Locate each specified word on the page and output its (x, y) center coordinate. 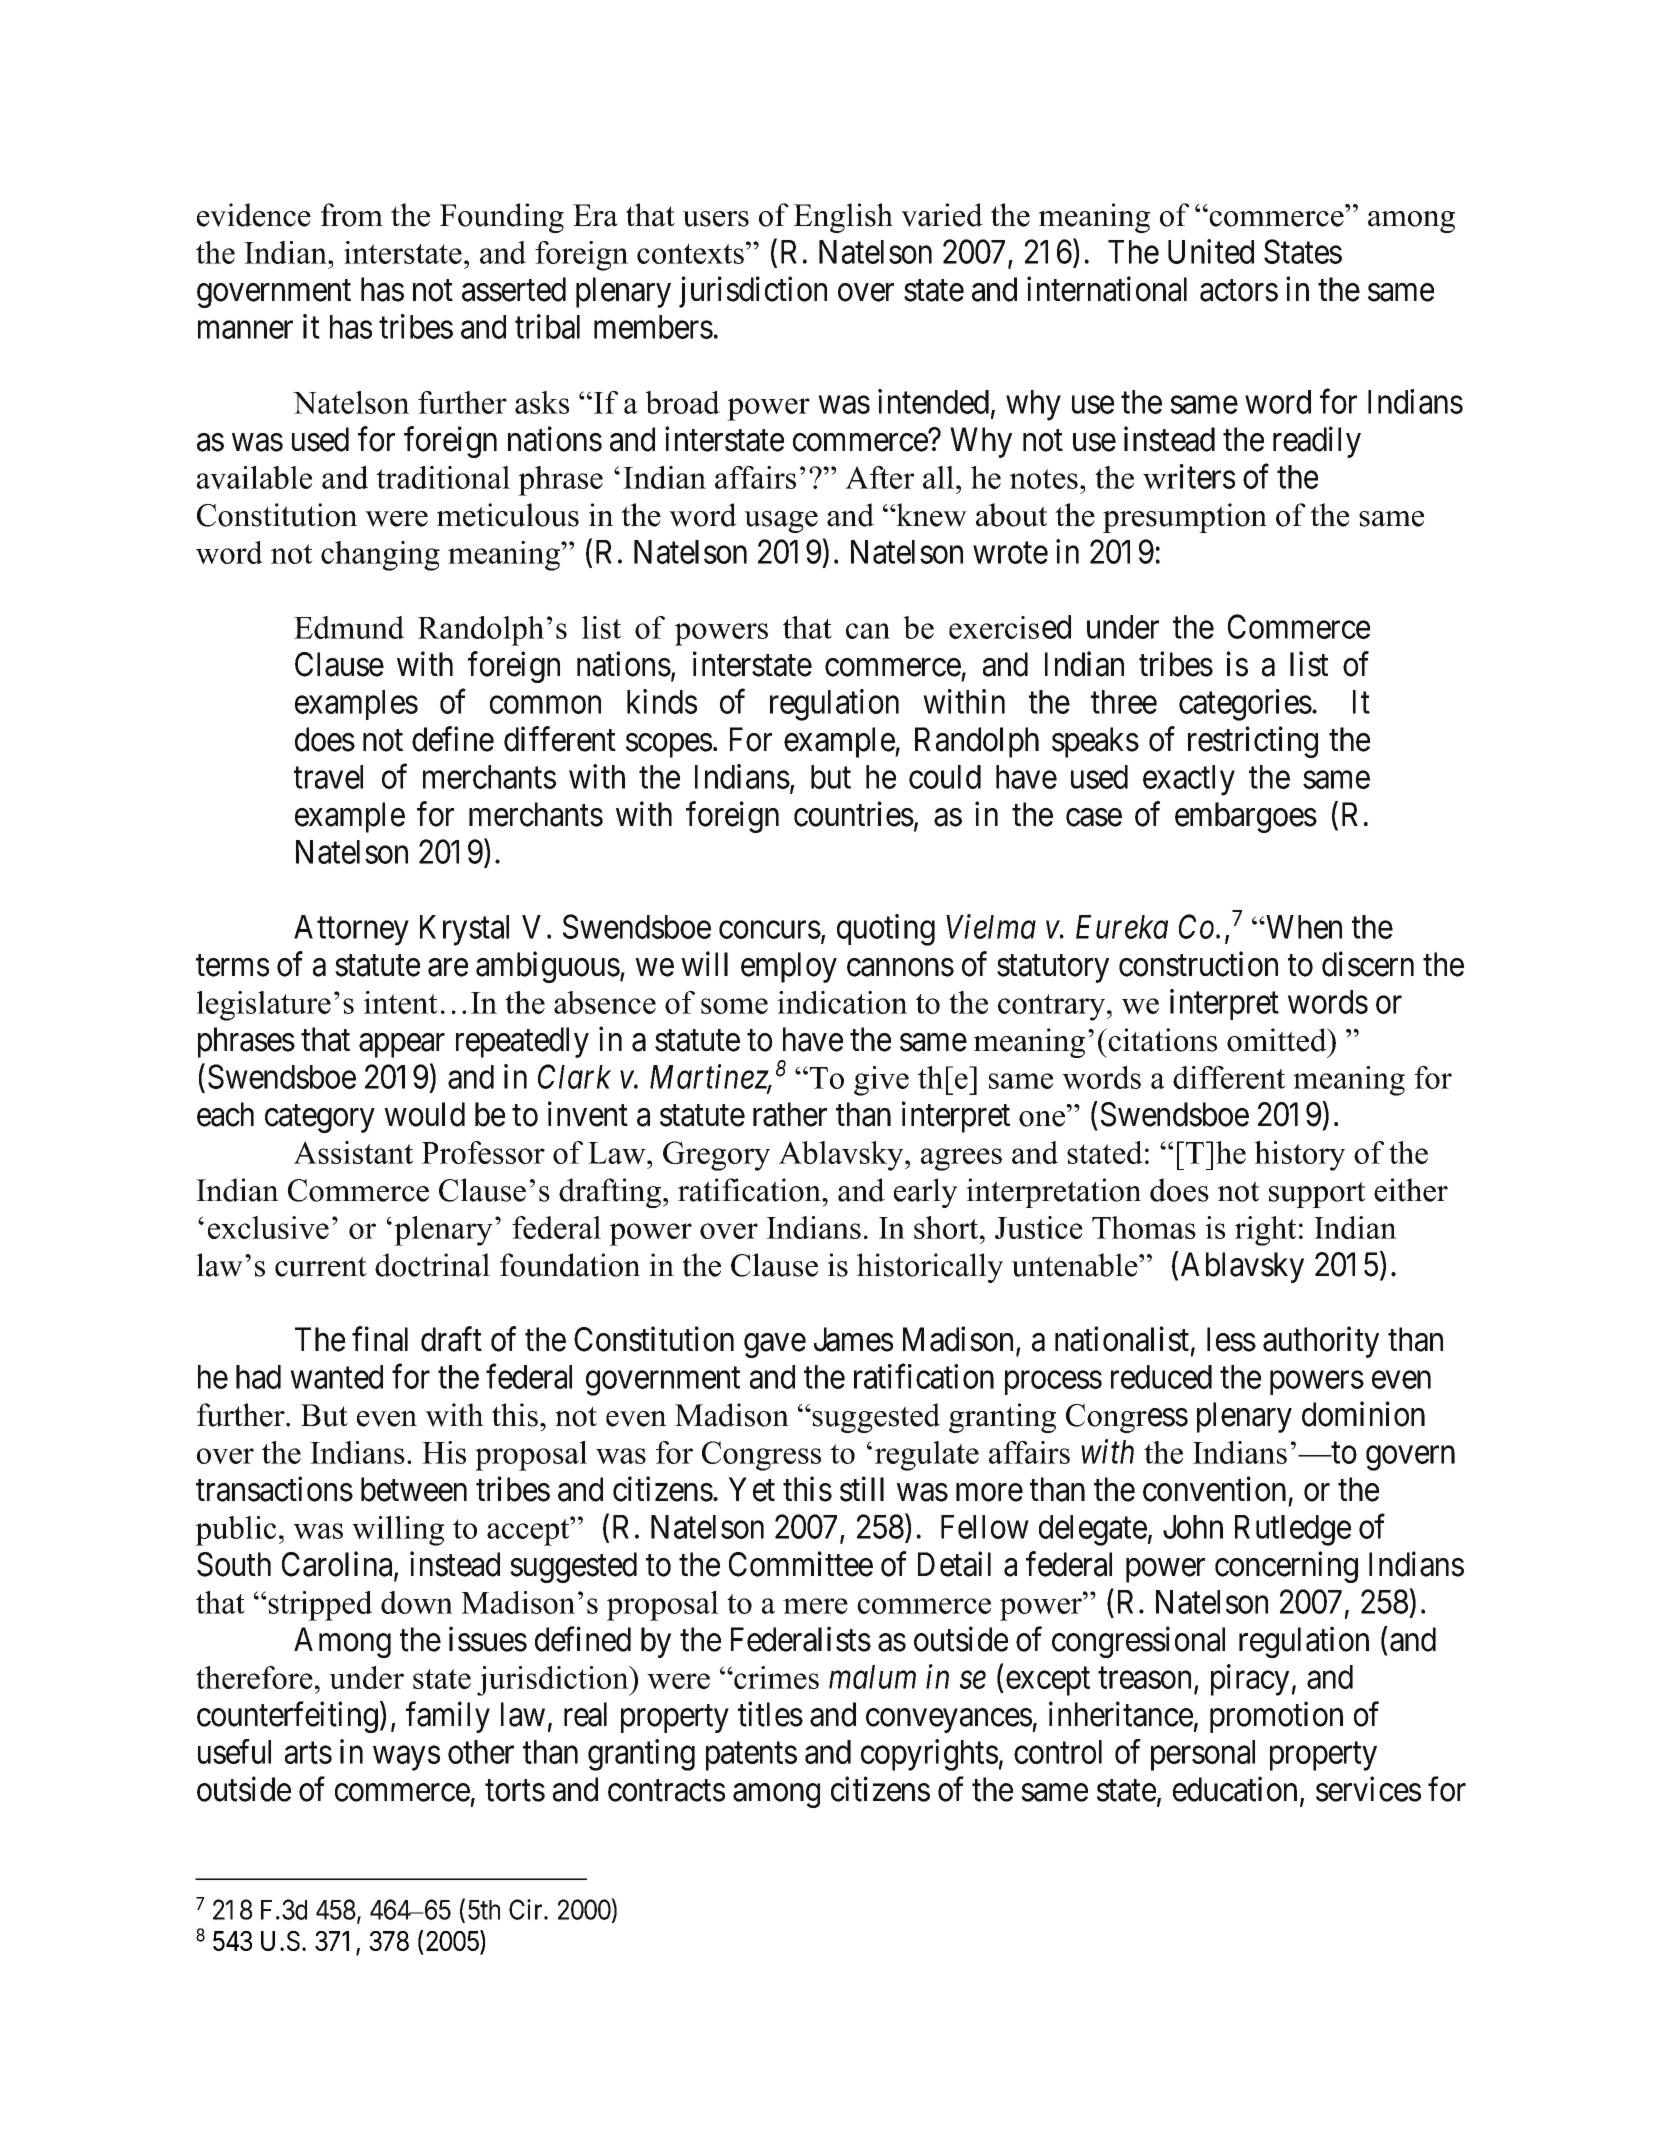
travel (328, 777)
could (945, 777)
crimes (775, 1677)
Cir (527, 1909)
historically (930, 1268)
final (380, 1339)
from (352, 215)
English (843, 218)
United (1211, 251)
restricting (1253, 742)
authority (1321, 1342)
